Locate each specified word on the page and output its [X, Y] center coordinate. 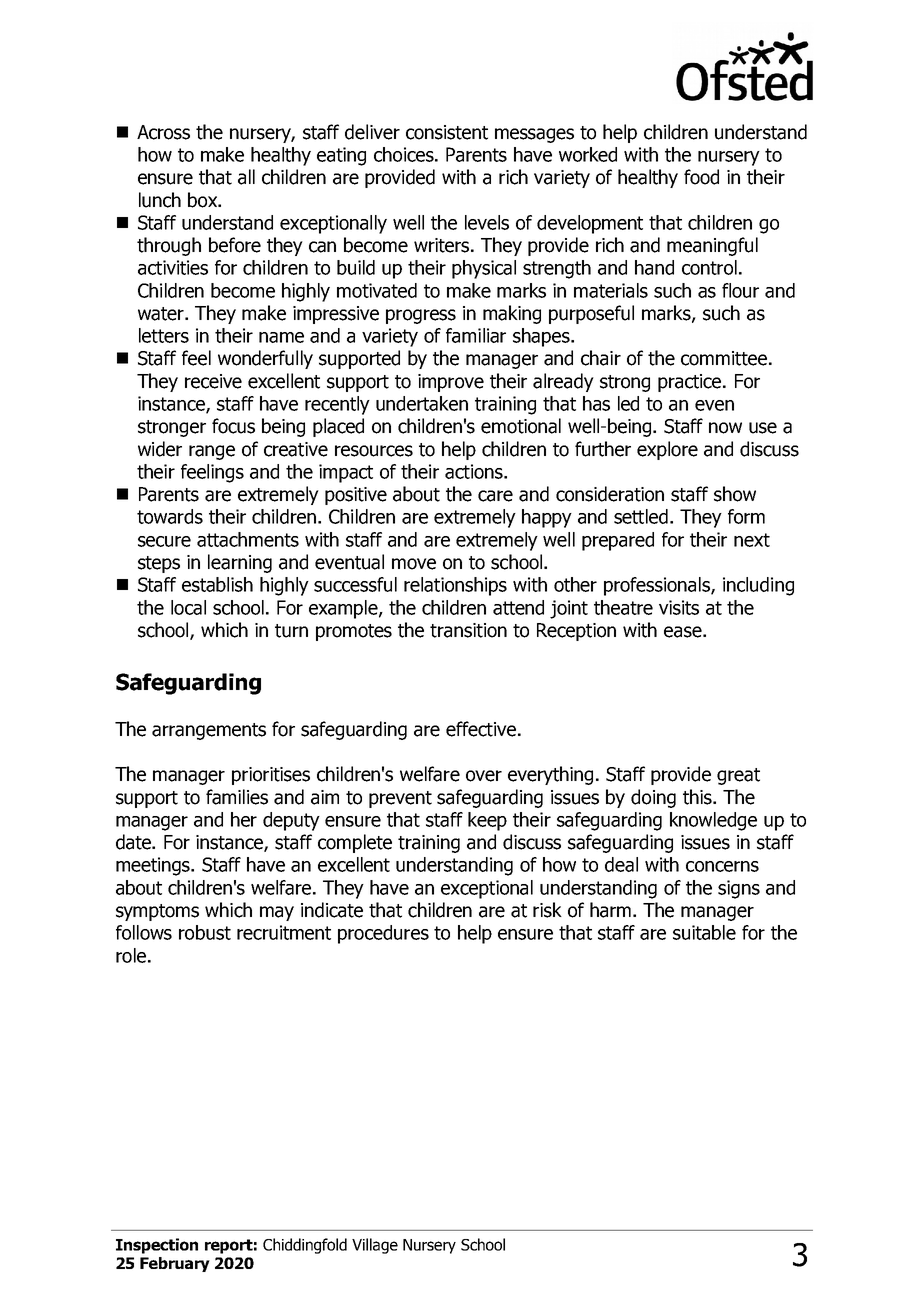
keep [487, 821]
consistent [447, 132]
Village [375, 1246]
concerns [722, 866]
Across [163, 132]
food [701, 177]
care [495, 496]
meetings [154, 866]
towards [170, 516]
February [175, 1264]
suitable [704, 932]
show [735, 494]
